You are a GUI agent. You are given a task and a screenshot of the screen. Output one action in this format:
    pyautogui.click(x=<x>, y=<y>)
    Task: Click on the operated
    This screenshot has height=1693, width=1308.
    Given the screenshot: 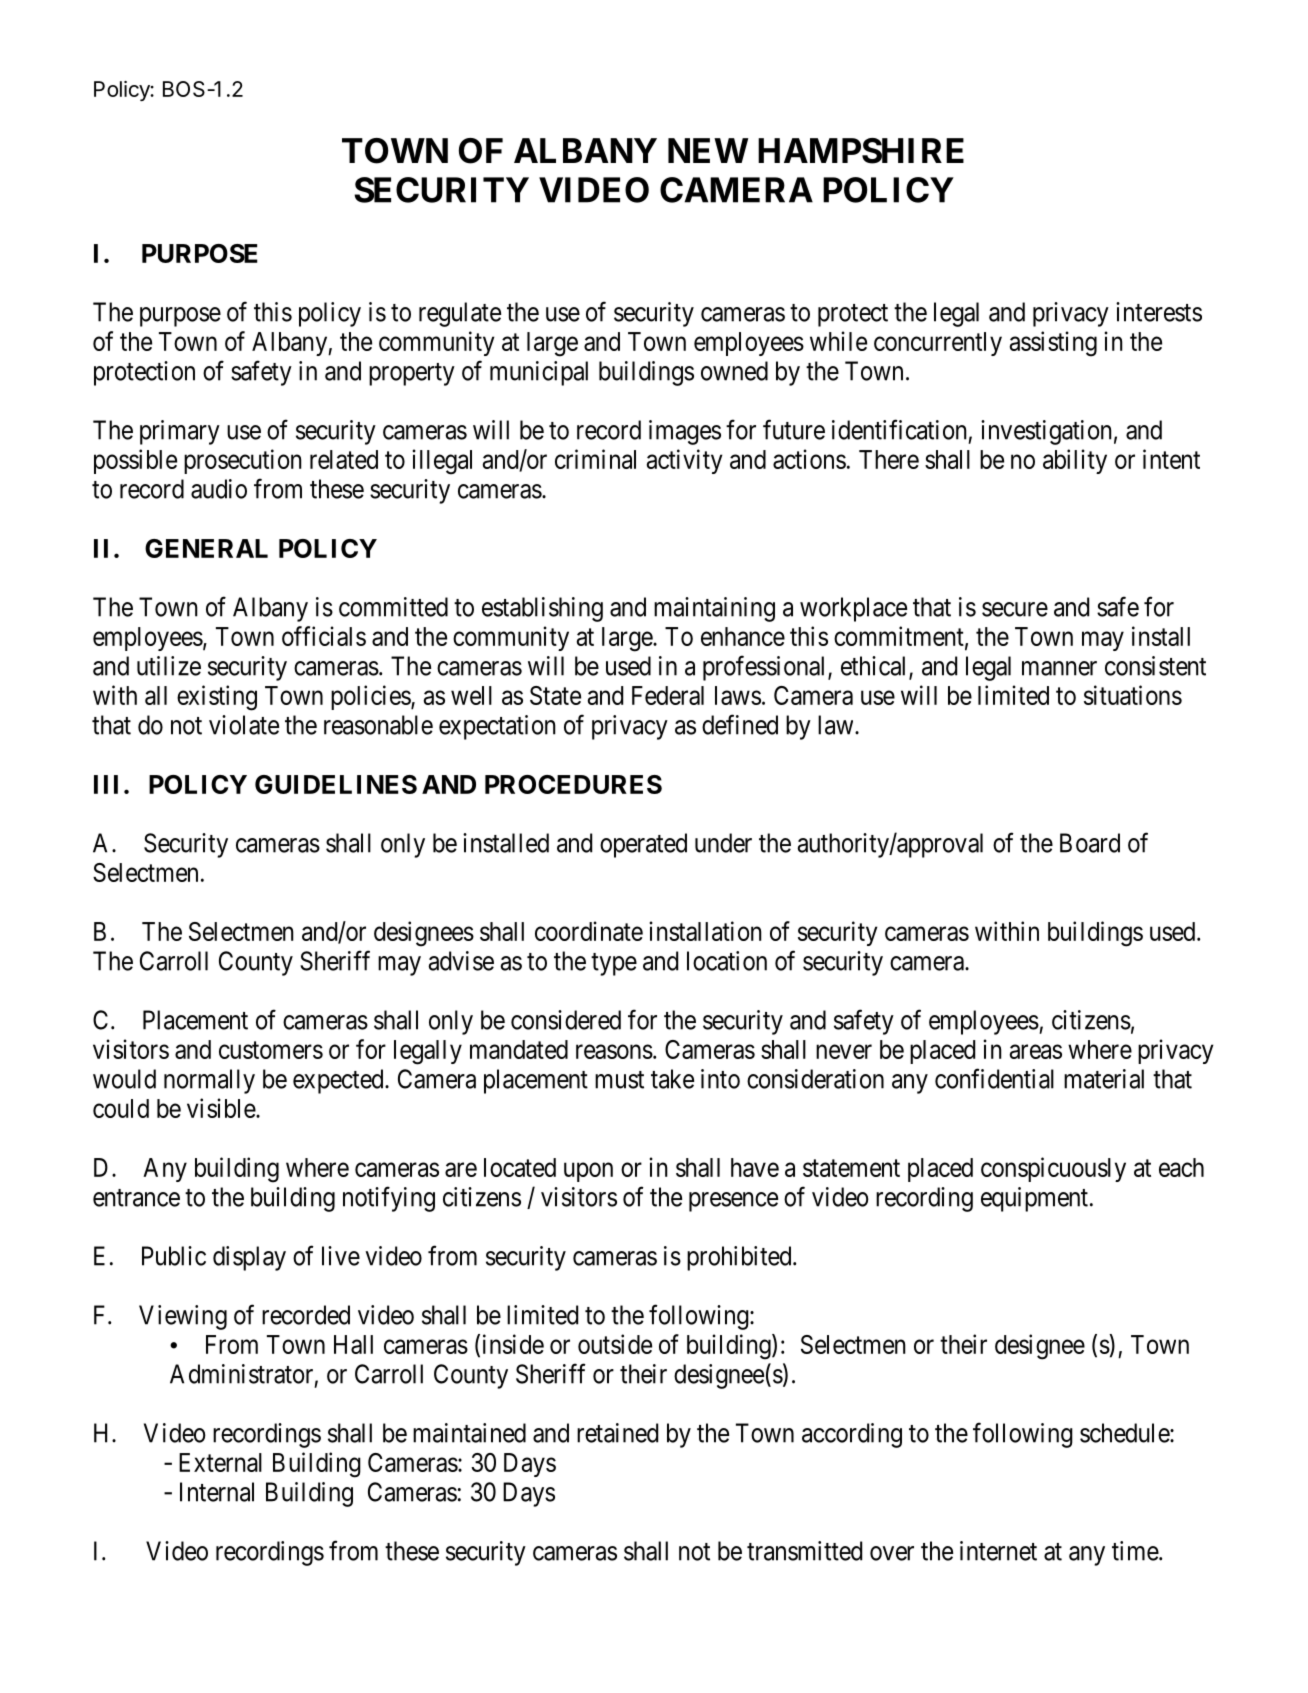 What is the action you would take?
    pyautogui.click(x=643, y=845)
